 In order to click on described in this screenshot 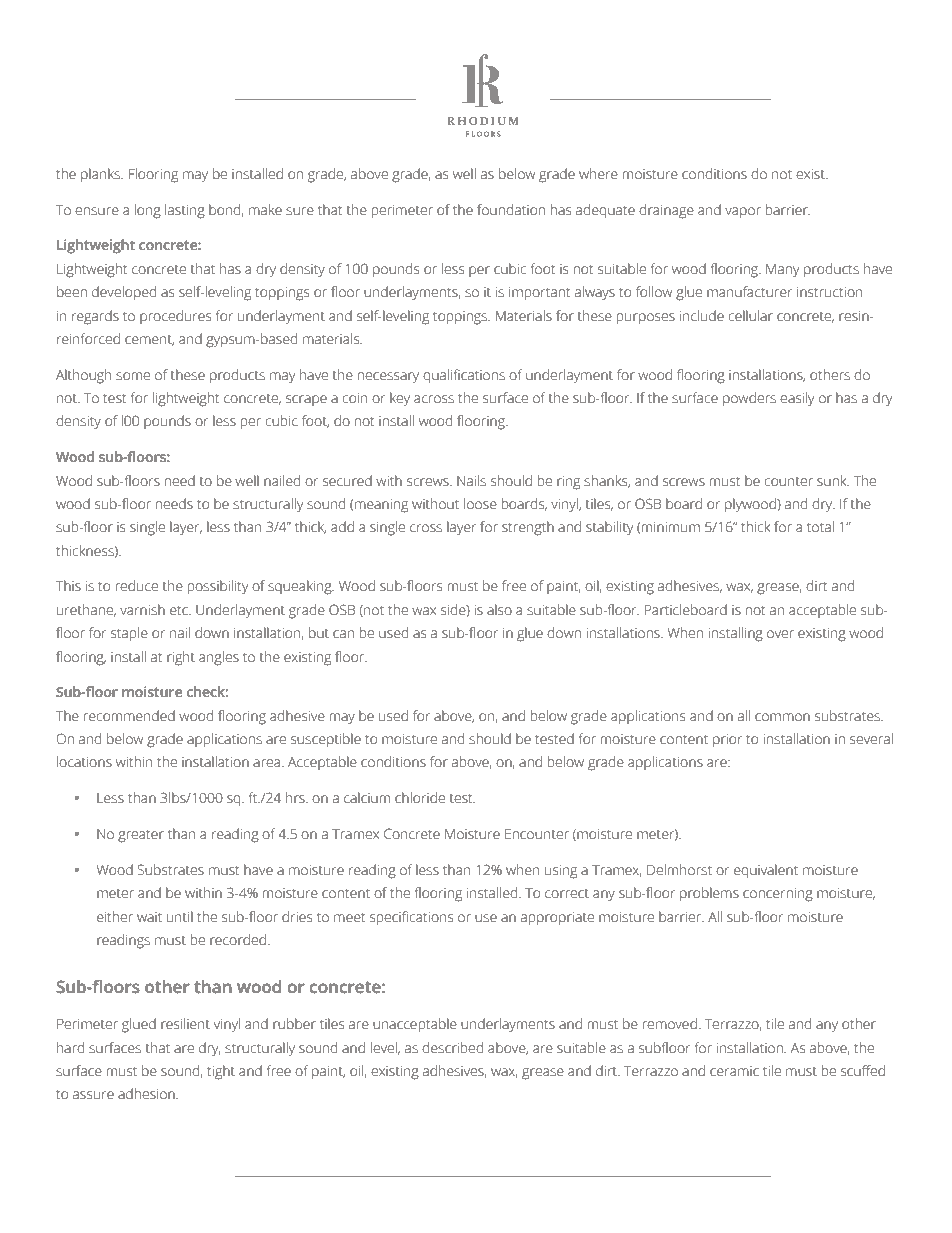, I will do `click(452, 1048)`.
